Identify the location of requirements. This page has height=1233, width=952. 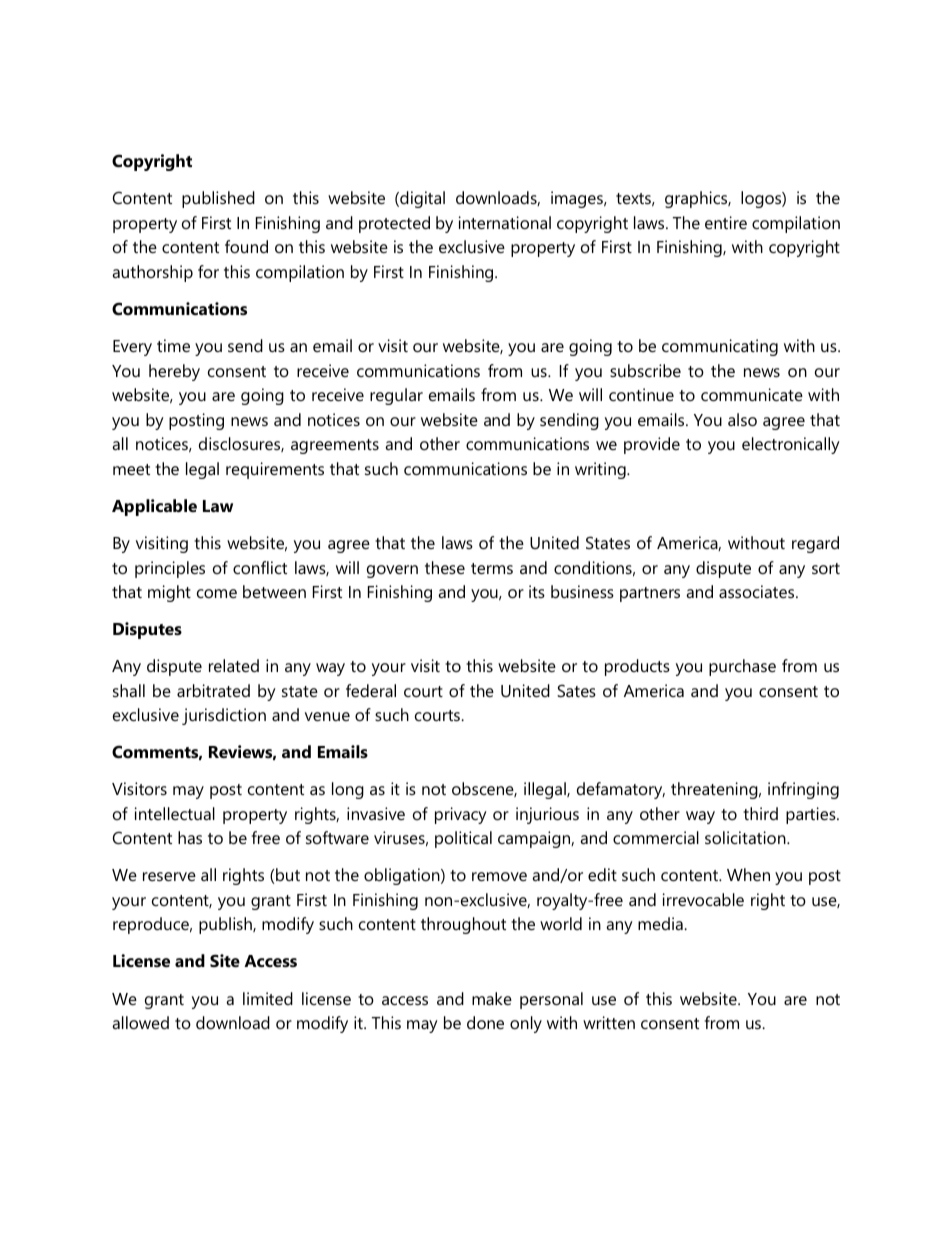
(275, 470).
